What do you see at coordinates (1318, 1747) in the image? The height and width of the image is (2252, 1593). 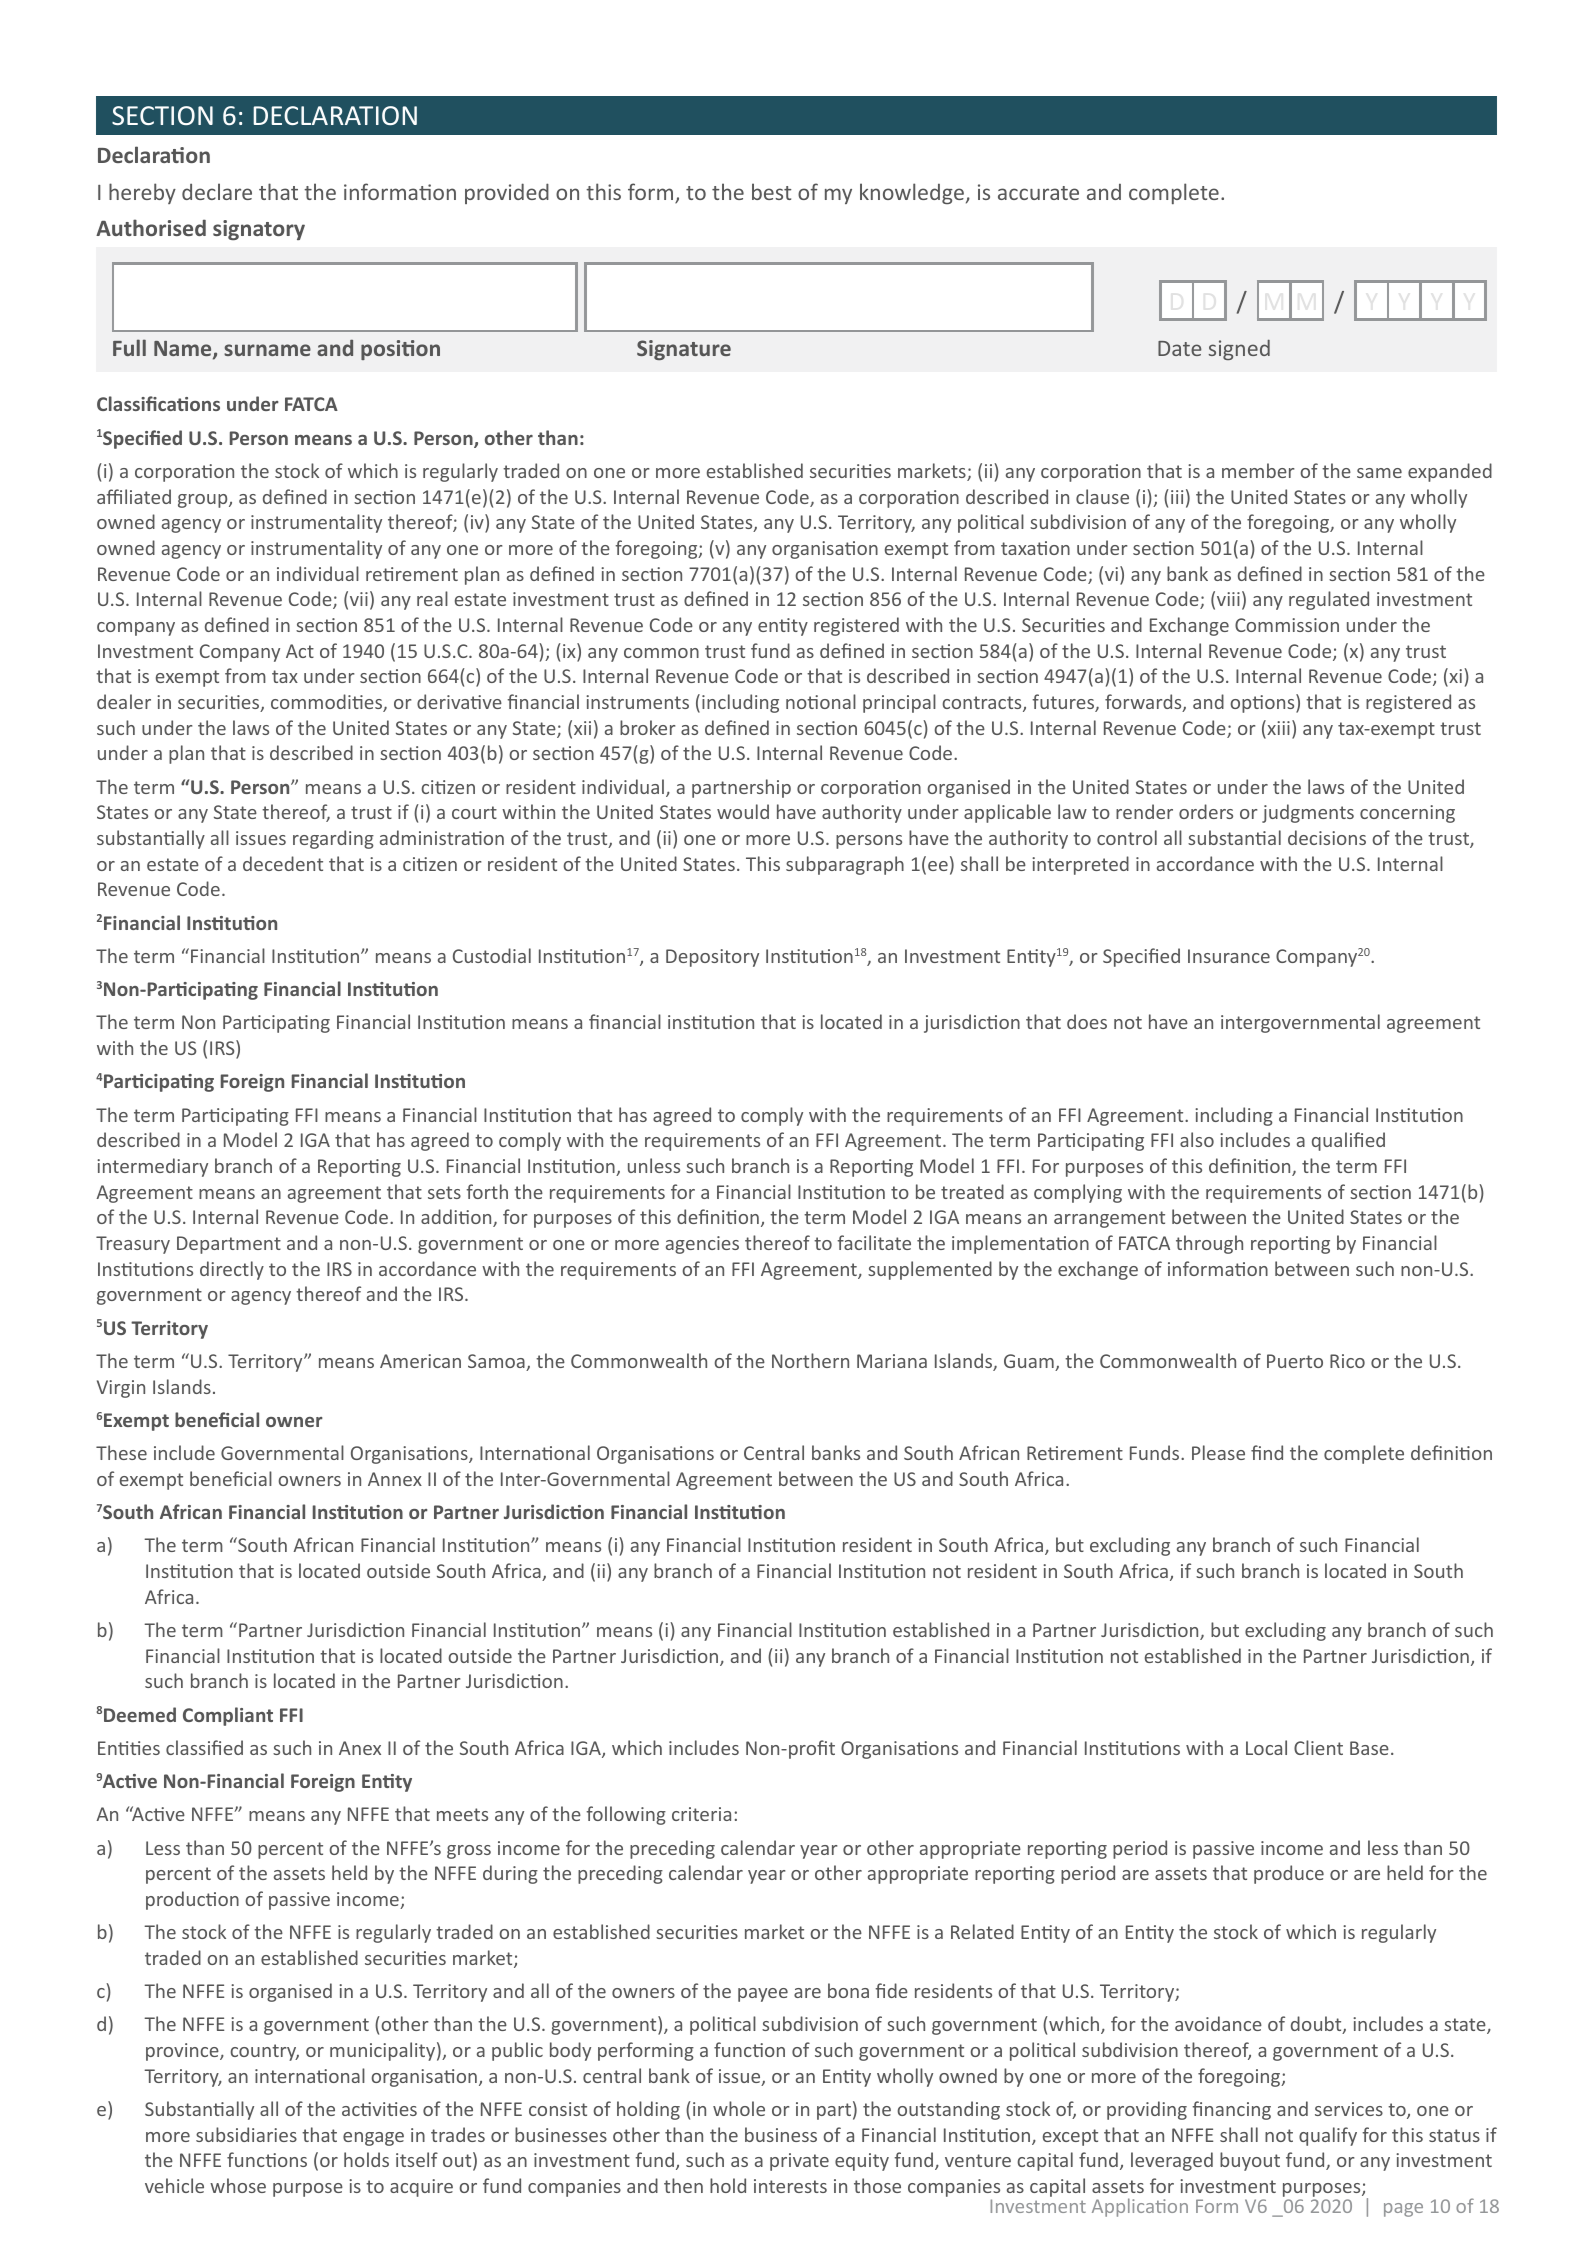 I see `Client` at bounding box center [1318, 1747].
